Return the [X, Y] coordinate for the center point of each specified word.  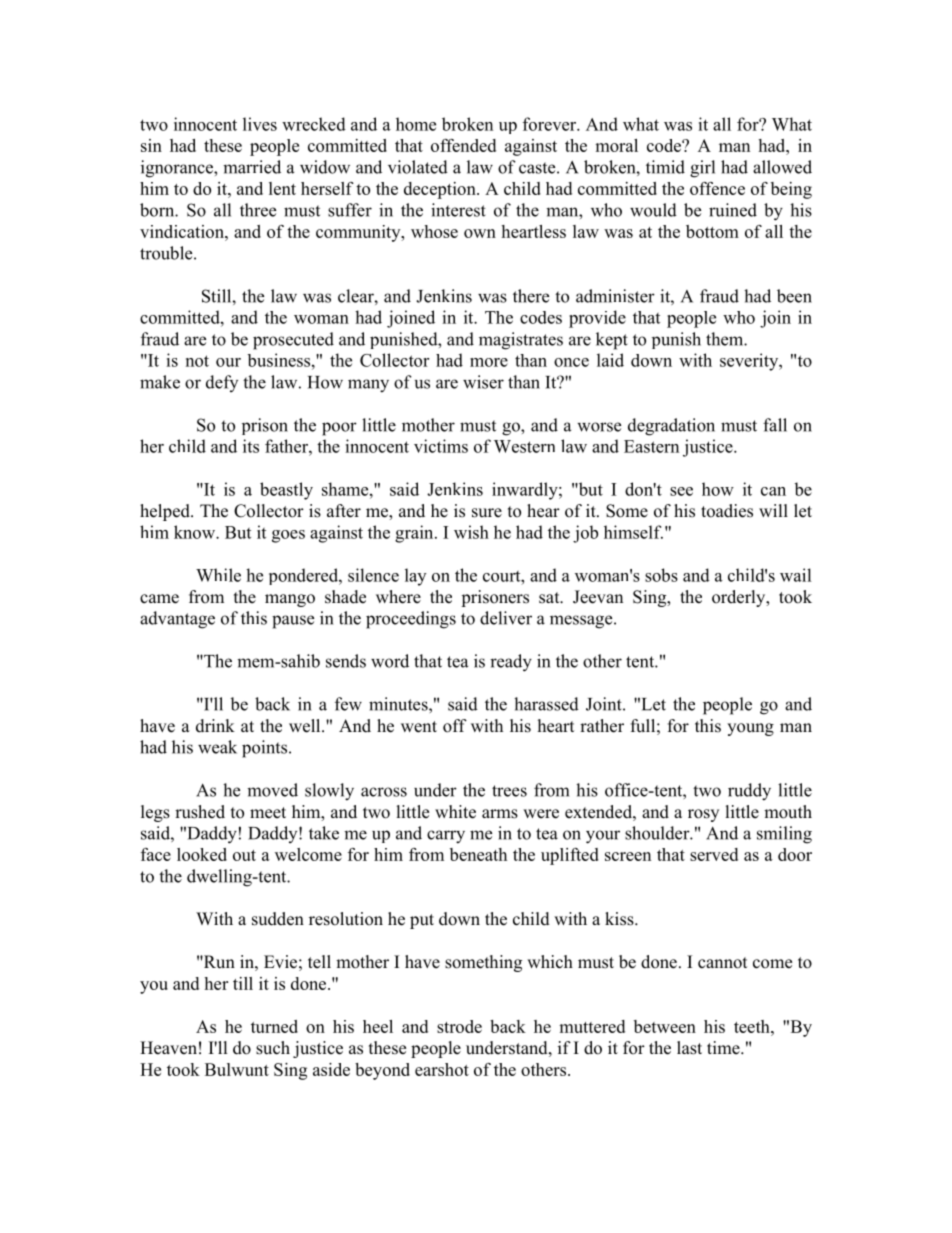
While [218, 575]
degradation [671, 427]
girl [702, 169]
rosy [703, 815]
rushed [200, 812]
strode [459, 1026]
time [724, 1048]
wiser [483, 382]
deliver [506, 618]
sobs [661, 575]
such [273, 1048]
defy [222, 383]
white [455, 812]
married [252, 167]
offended [463, 145]
